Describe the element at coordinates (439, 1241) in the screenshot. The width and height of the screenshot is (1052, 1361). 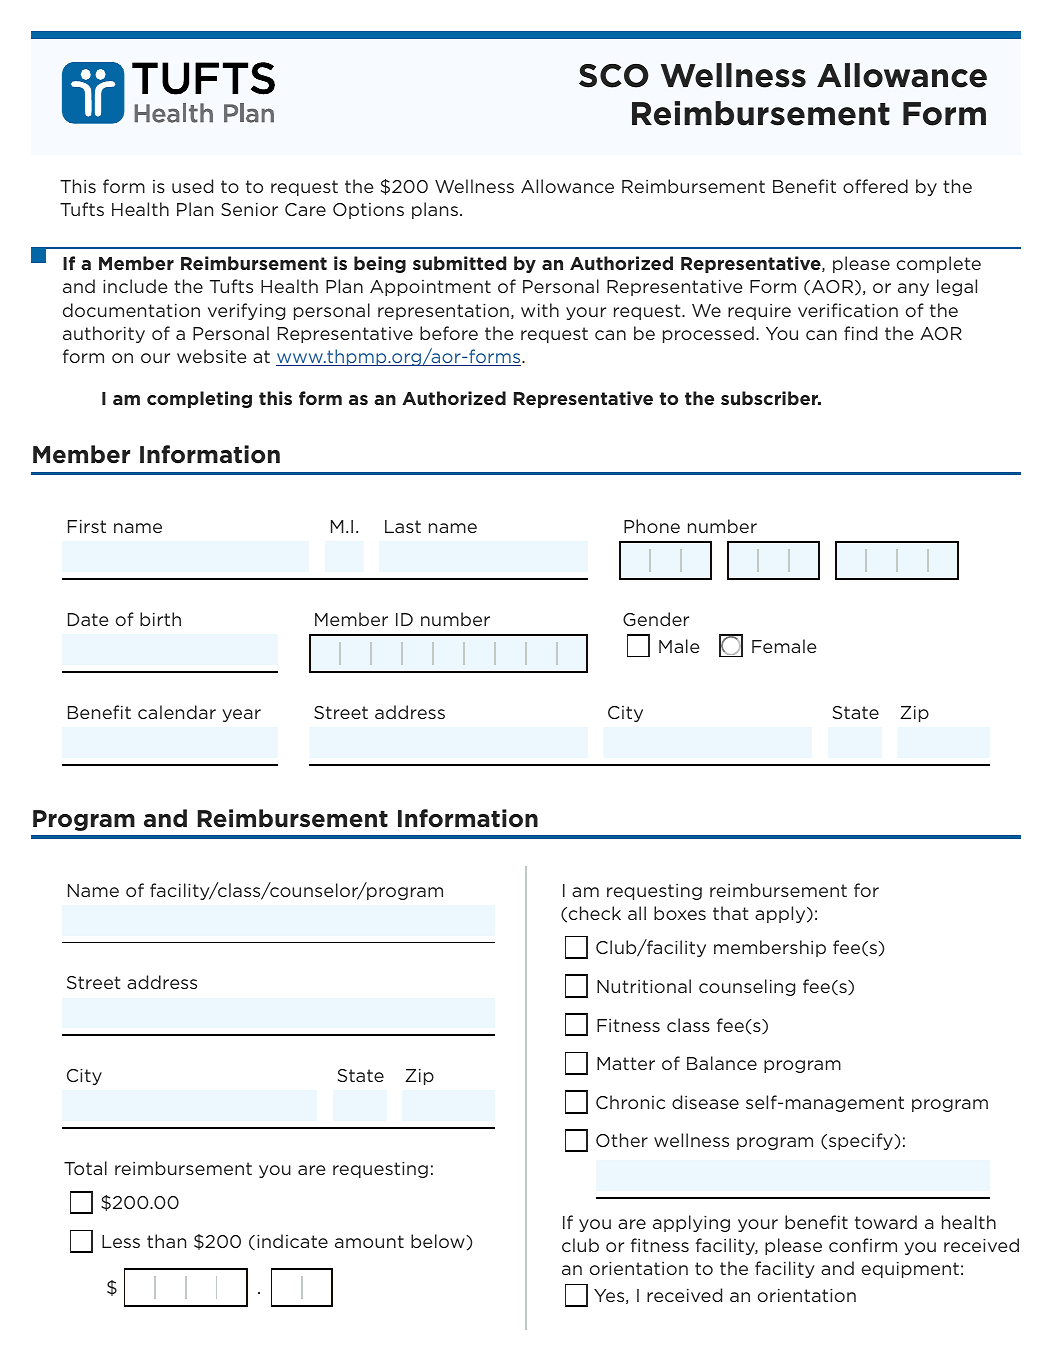
I see `below` at that location.
